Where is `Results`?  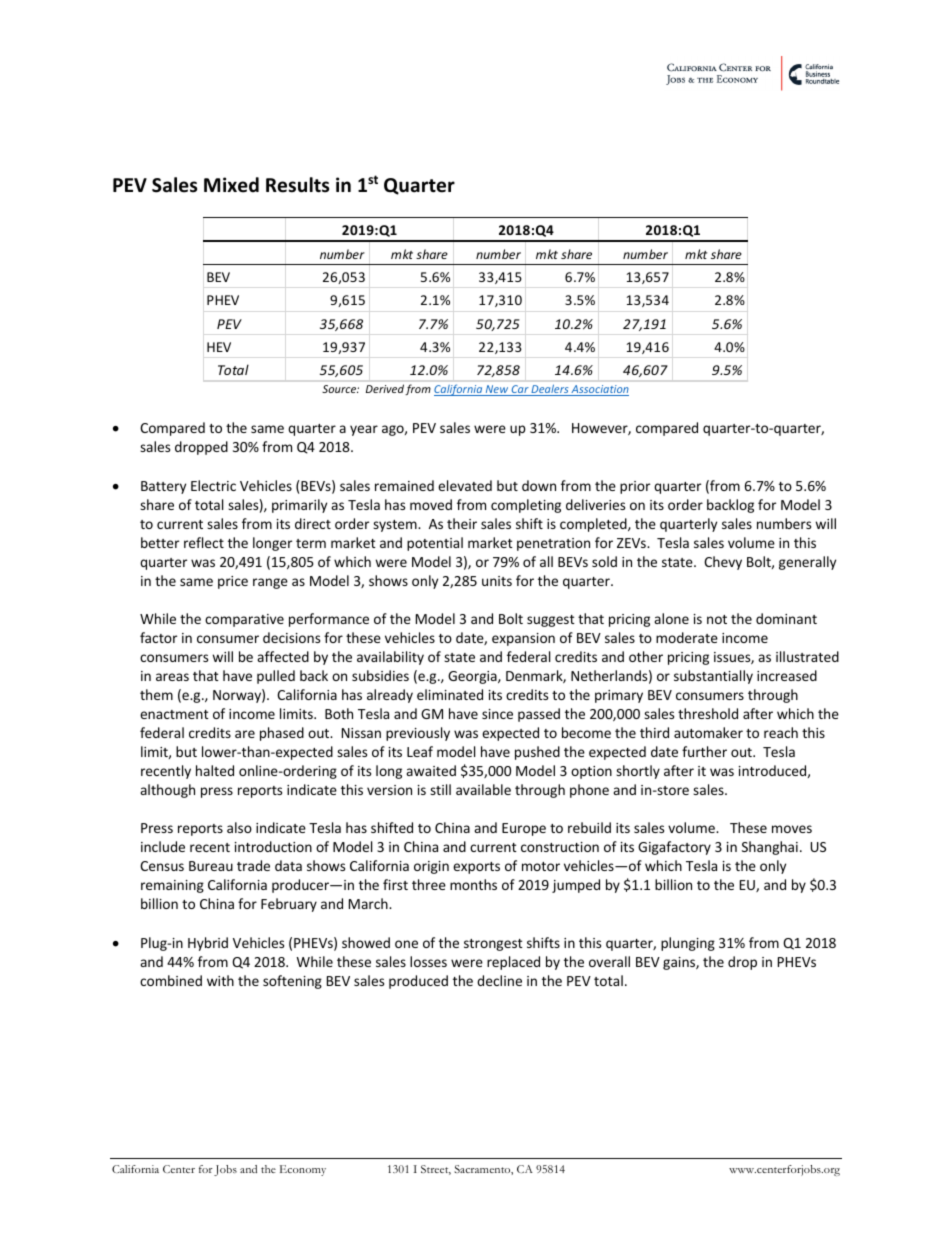
Results is located at coordinates (297, 185).
